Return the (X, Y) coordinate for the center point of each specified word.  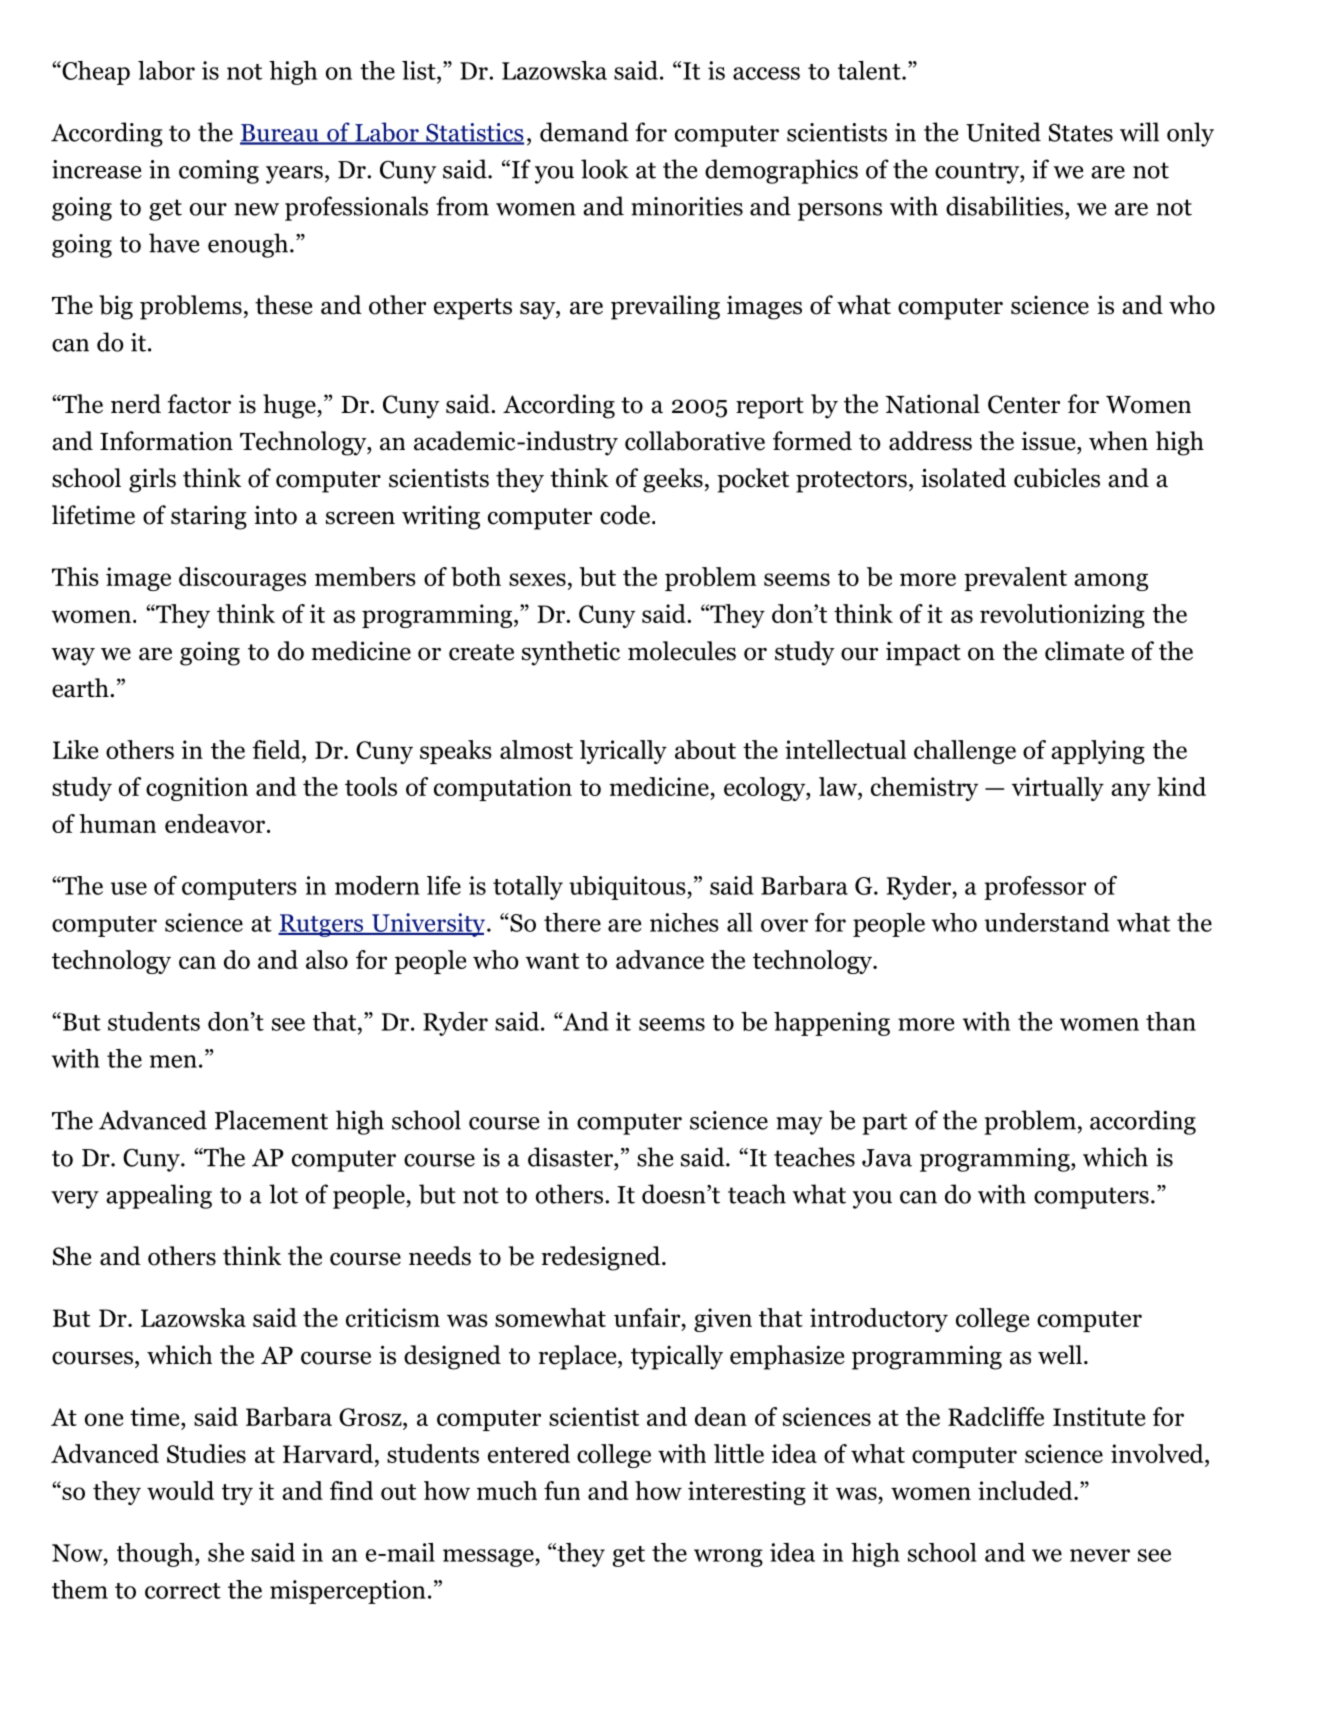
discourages (242, 579)
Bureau (280, 134)
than (1171, 1021)
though (156, 1555)
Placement (271, 1120)
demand (584, 132)
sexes (537, 579)
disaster (571, 1157)
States (1081, 132)
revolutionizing (1062, 616)
